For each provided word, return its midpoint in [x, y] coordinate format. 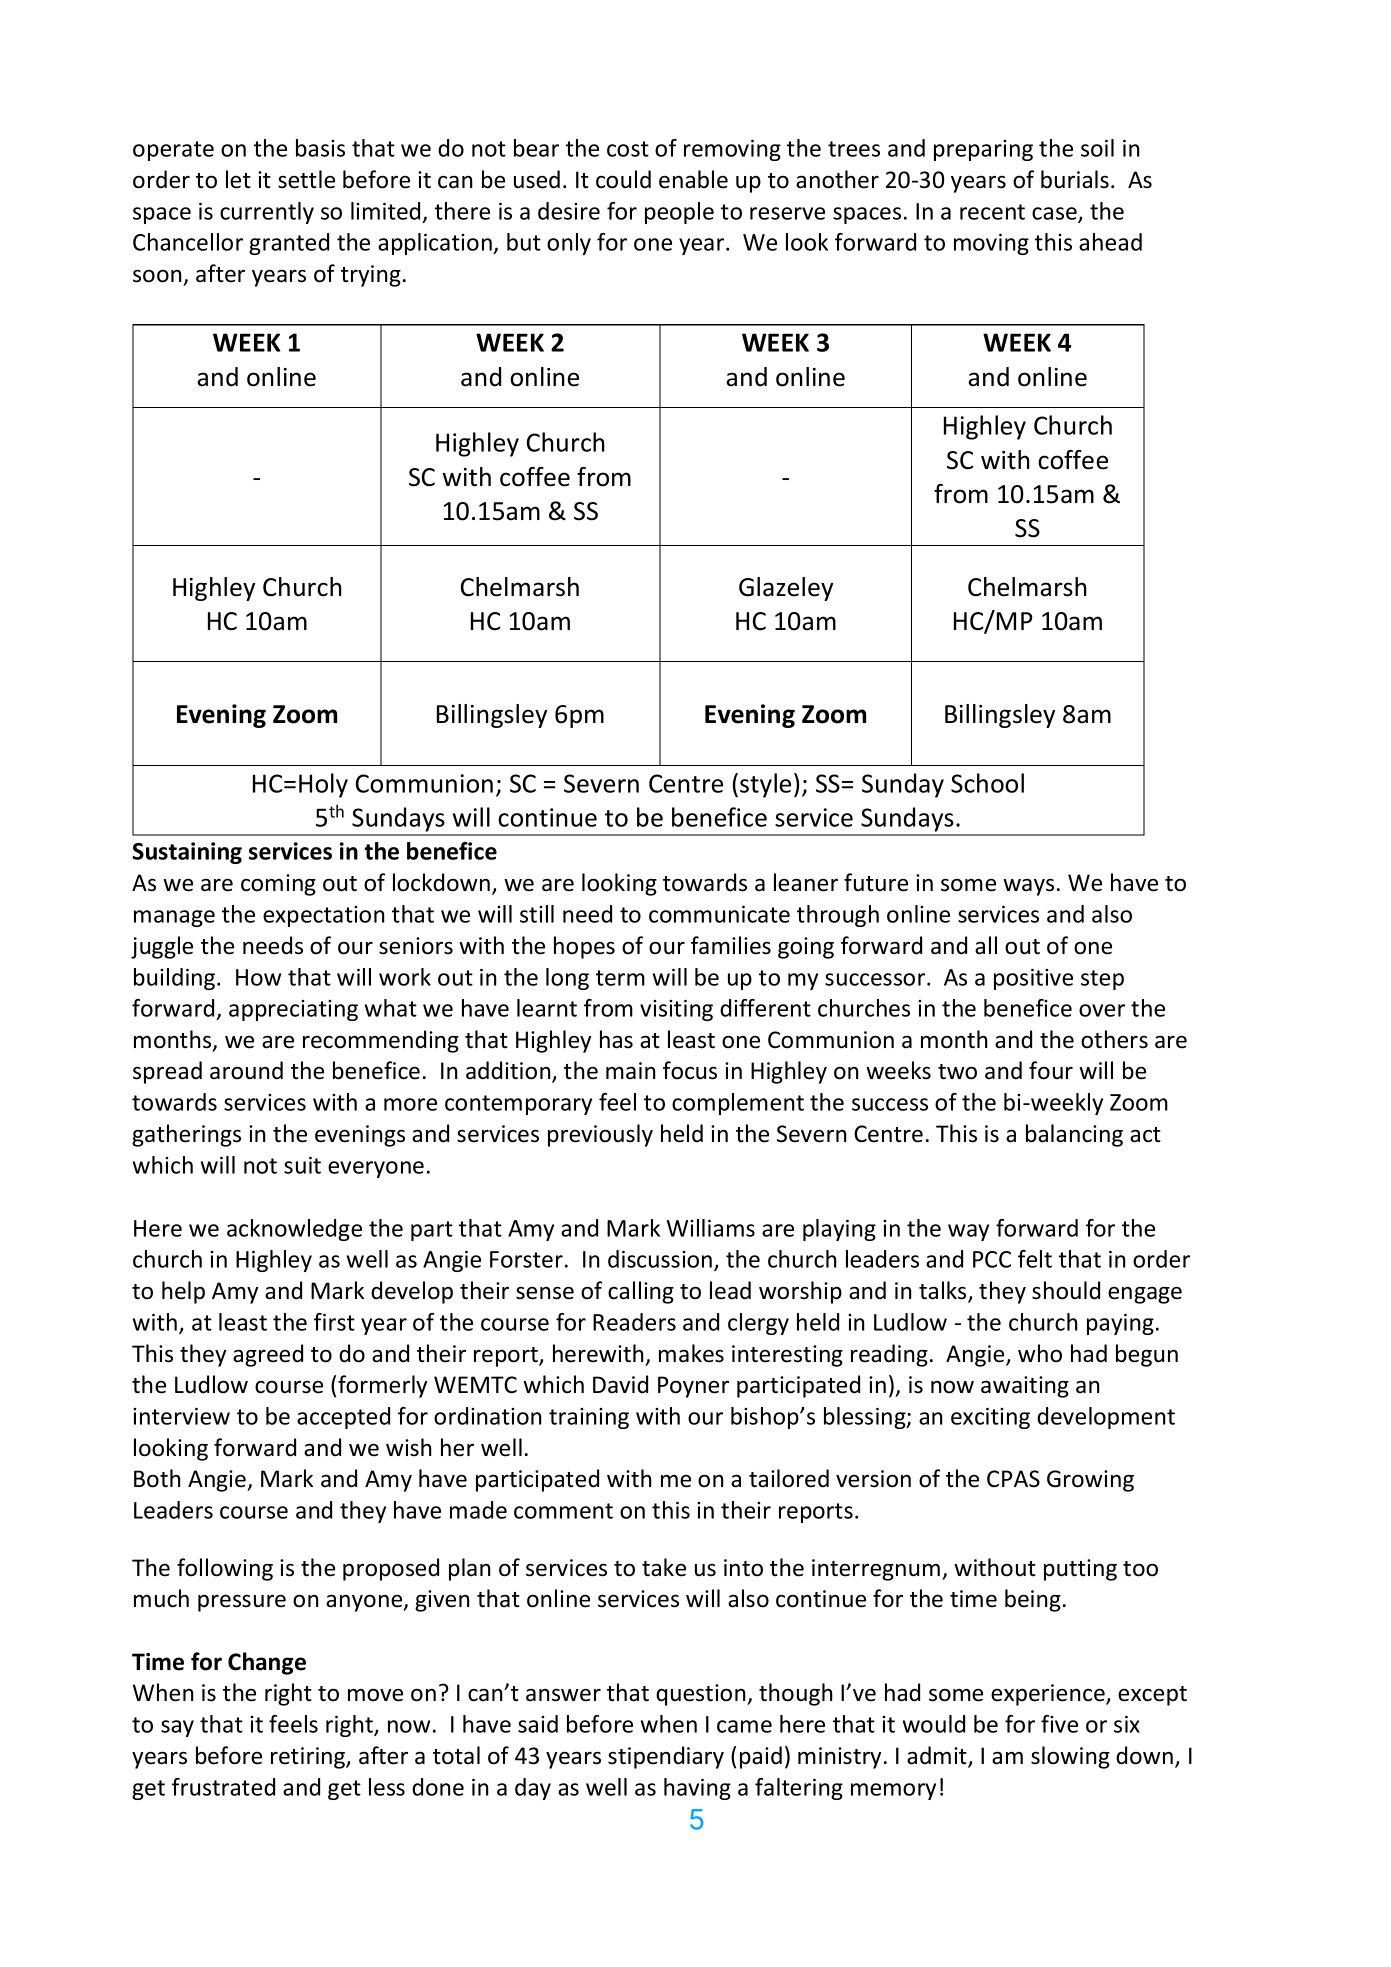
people [679, 213]
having [697, 1789]
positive [1033, 979]
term [620, 978]
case [1055, 214]
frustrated [223, 1787]
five [1059, 1724]
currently [267, 213]
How [258, 977]
